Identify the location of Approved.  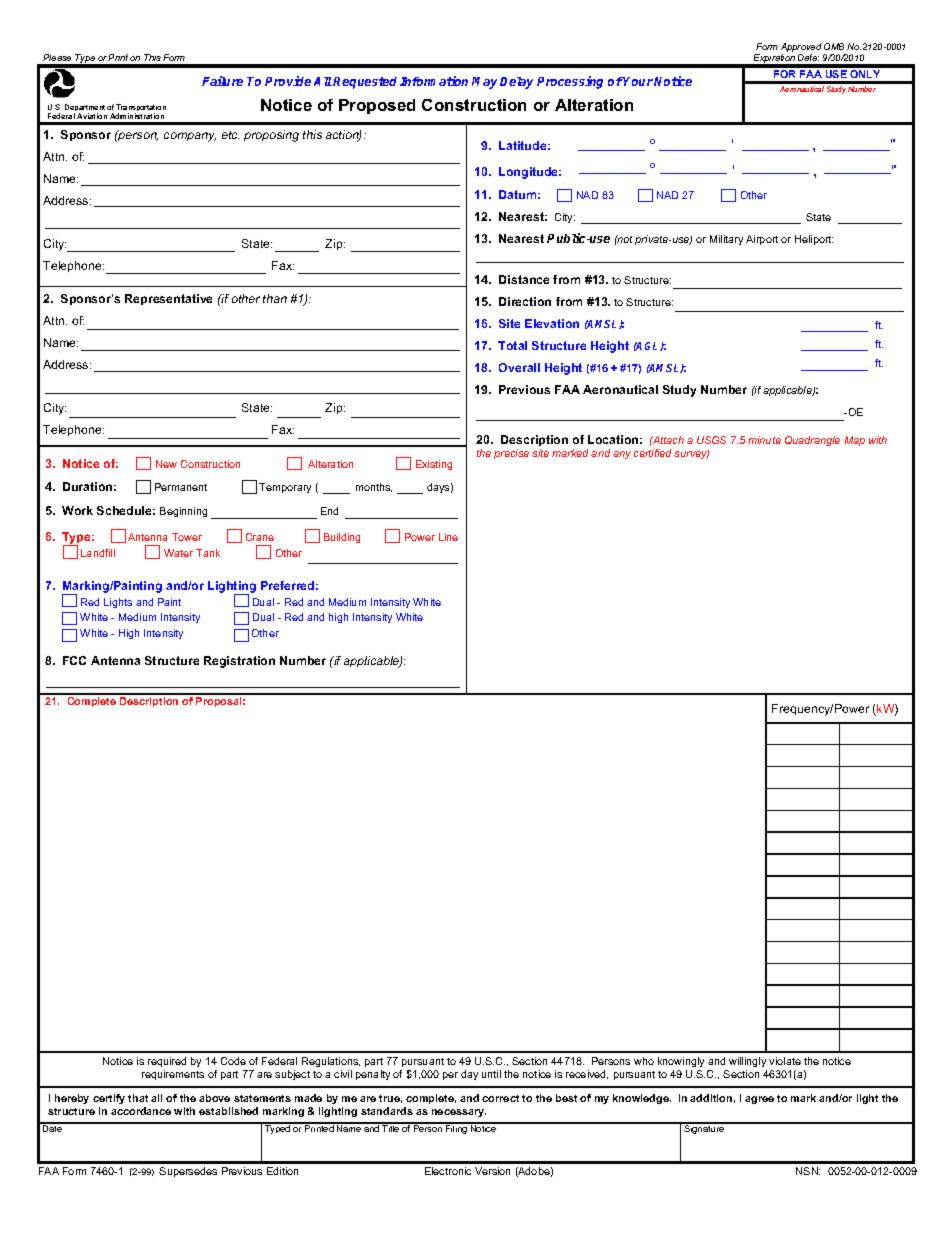
(801, 49).
